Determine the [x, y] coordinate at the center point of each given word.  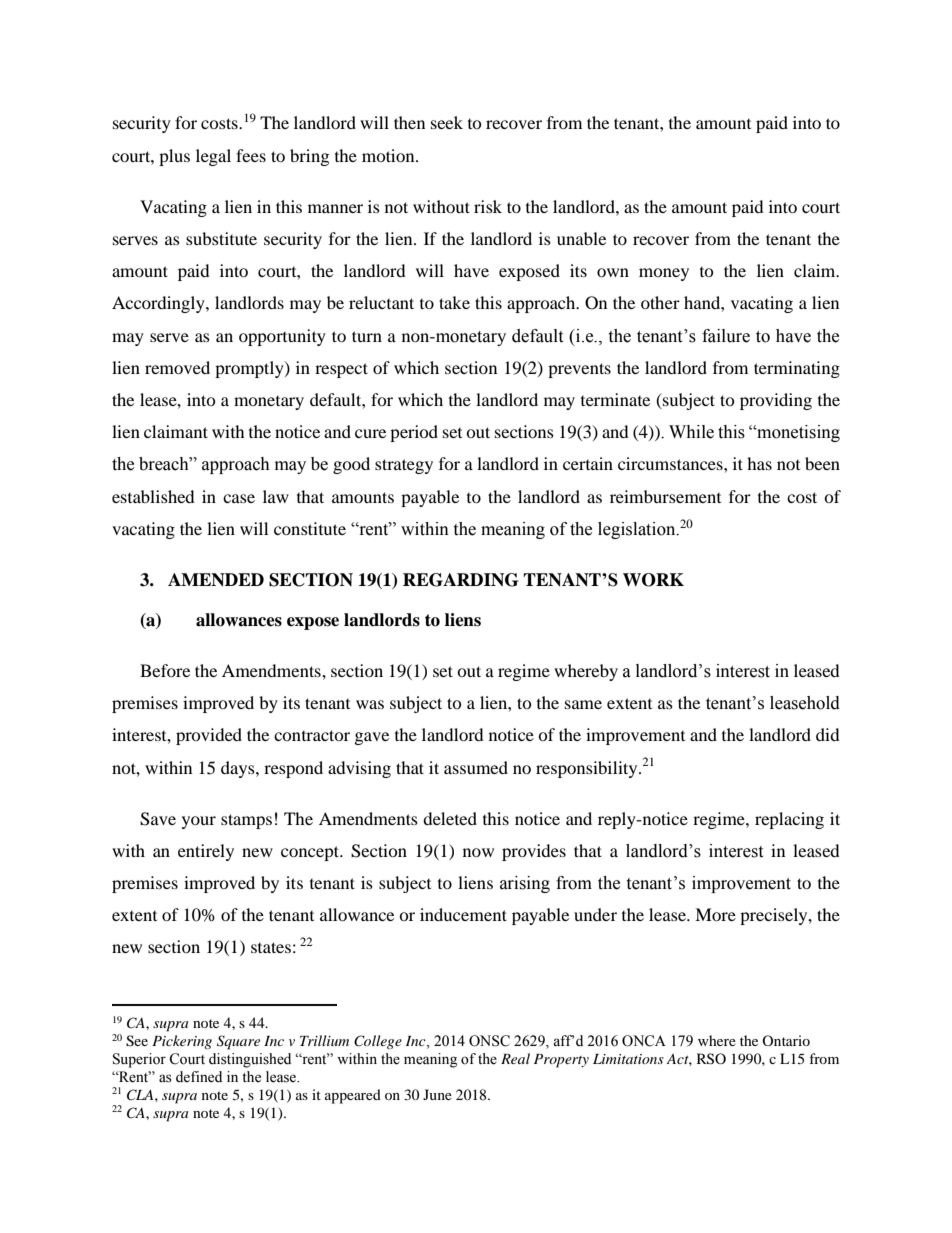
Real [515, 1058]
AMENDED [216, 580]
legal [213, 157]
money [664, 274]
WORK [653, 580]
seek [447, 122]
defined [199, 1077]
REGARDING [460, 580]
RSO [711, 1059]
